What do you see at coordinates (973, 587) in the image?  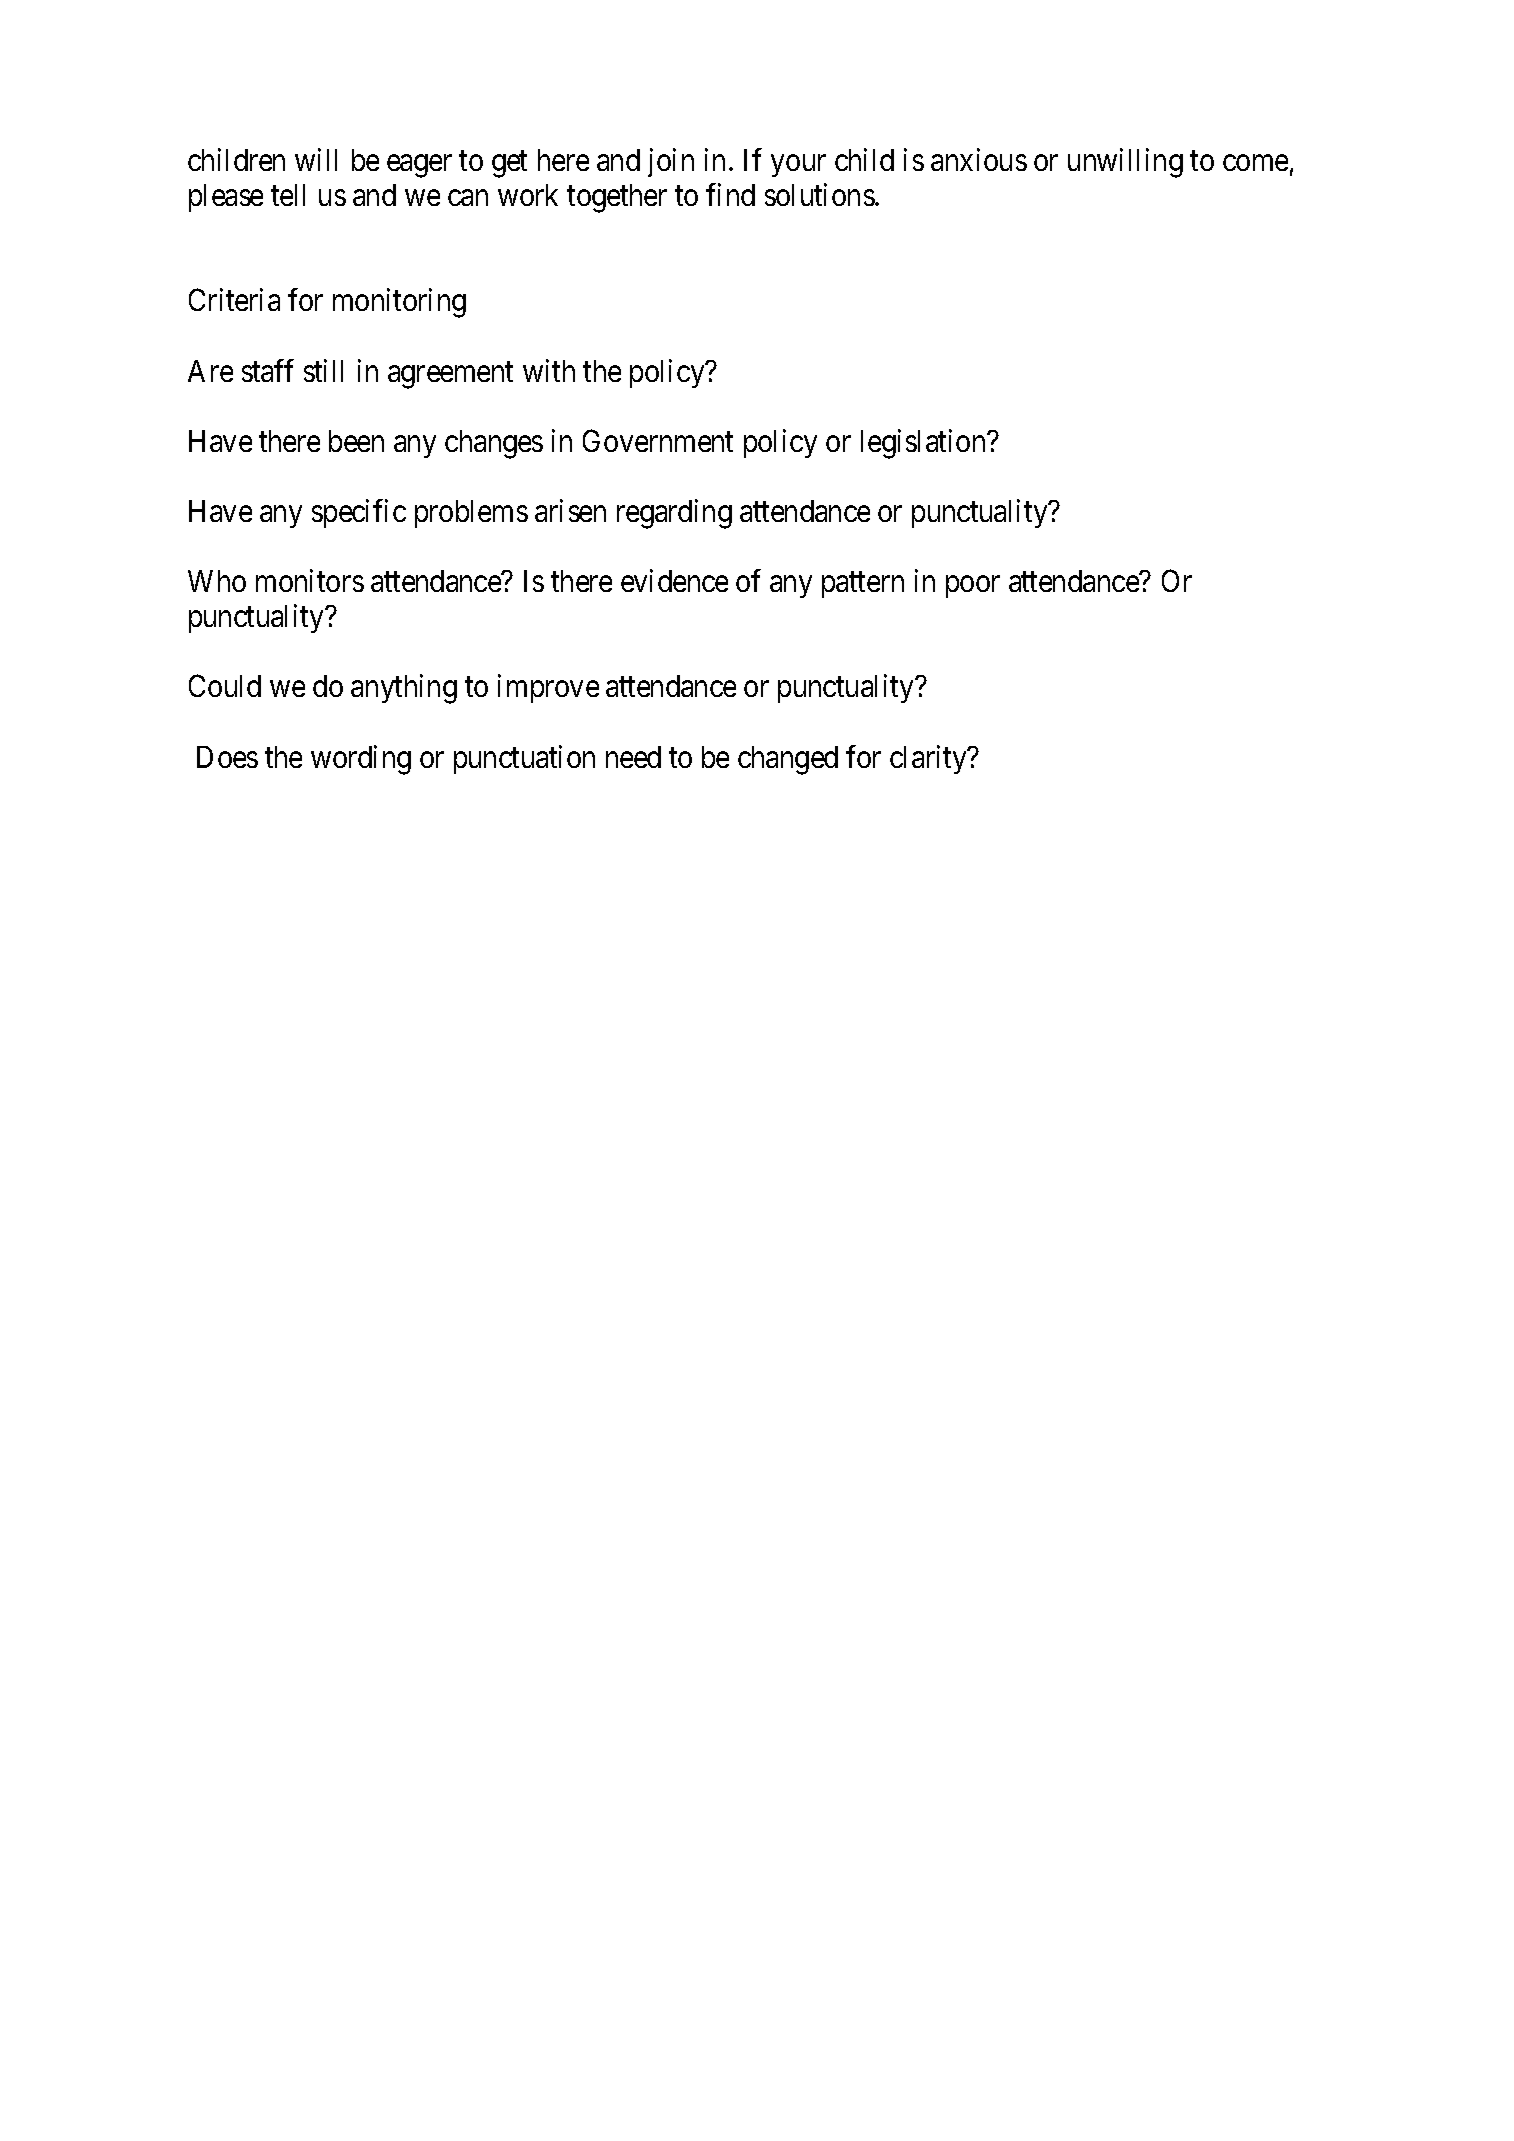 I see `poor` at bounding box center [973, 587].
